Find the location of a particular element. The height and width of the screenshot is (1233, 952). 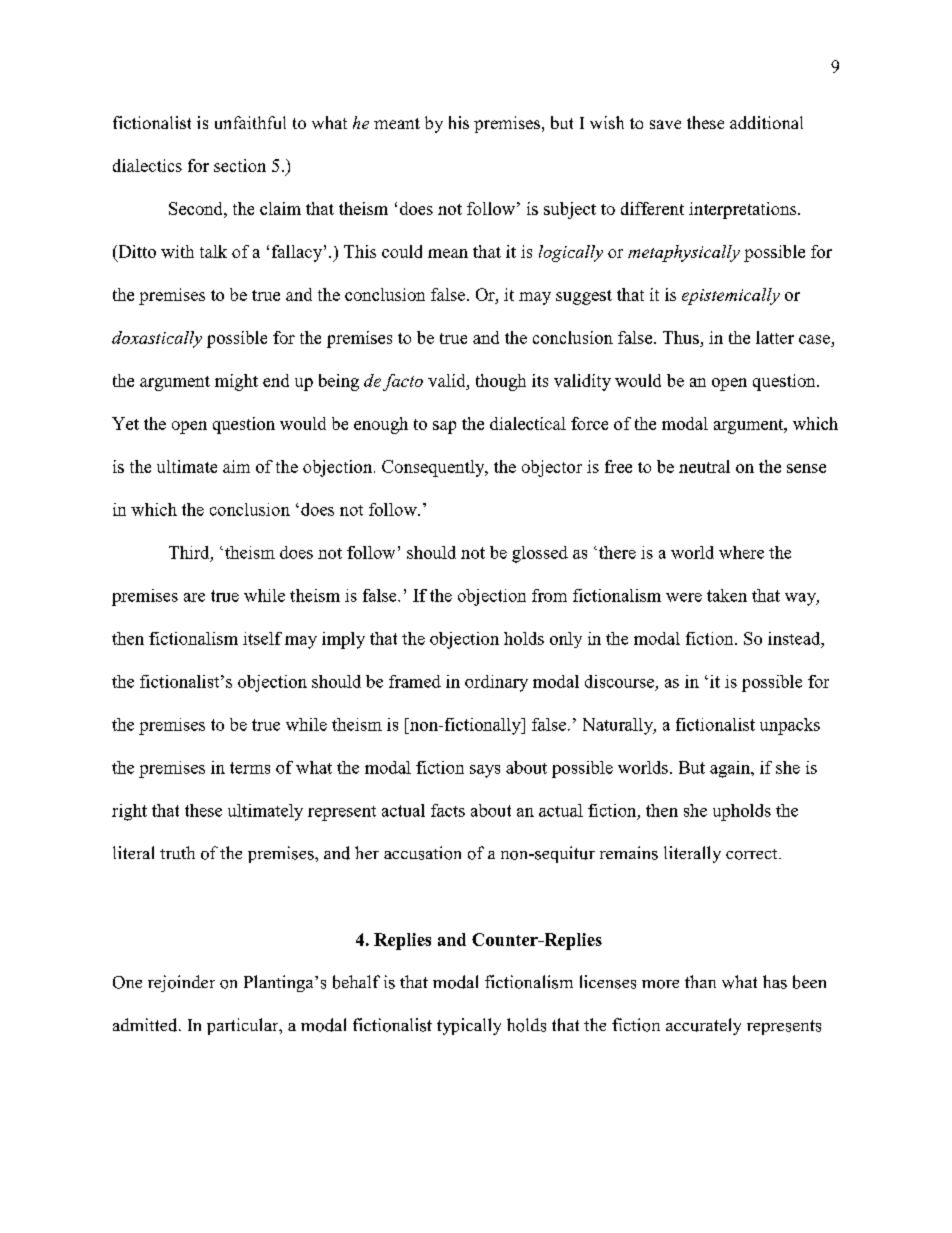

rejoinder is located at coordinates (181, 983).
